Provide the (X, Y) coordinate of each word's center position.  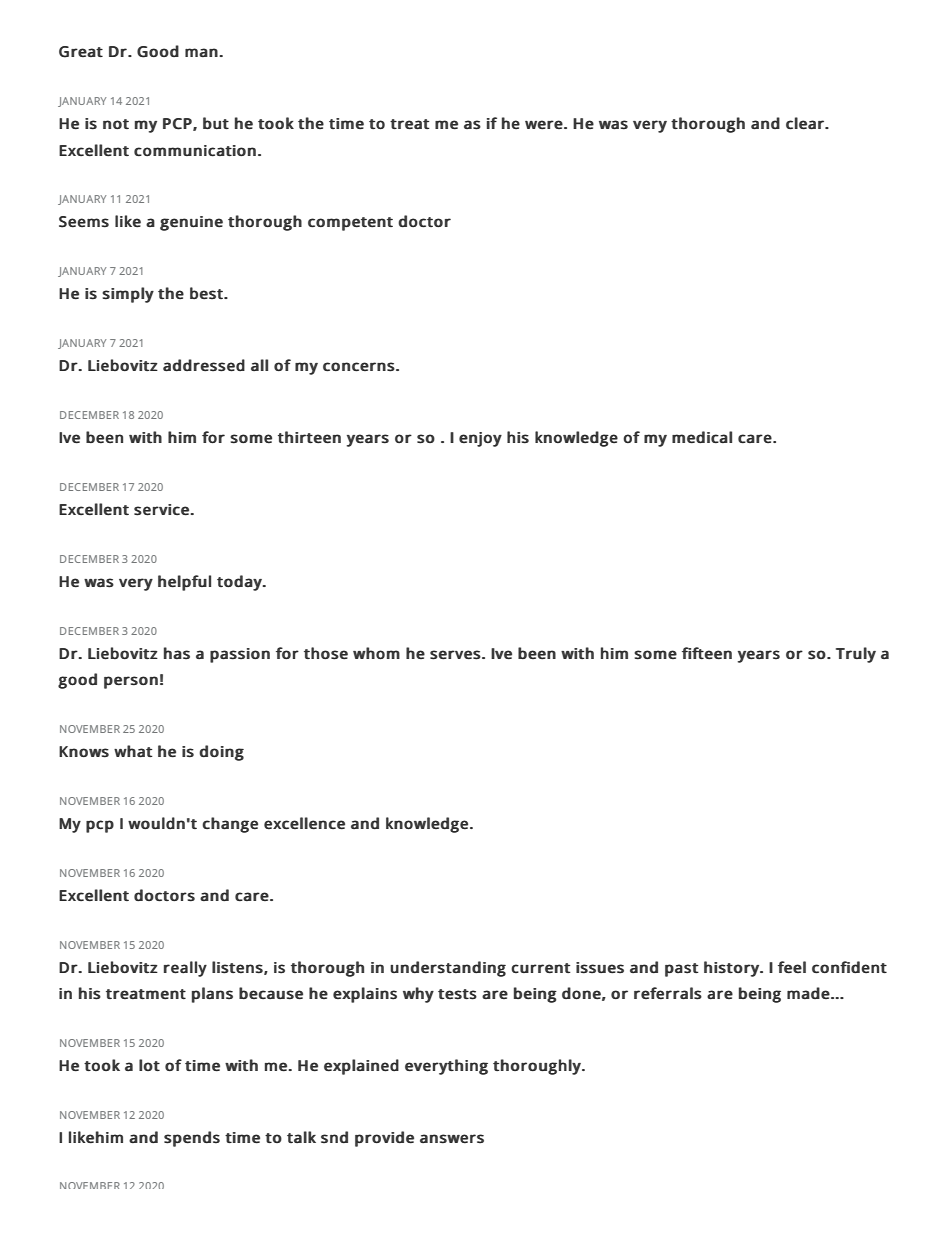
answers (452, 1138)
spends (192, 1139)
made (808, 993)
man (201, 52)
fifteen (707, 653)
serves (455, 655)
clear (806, 123)
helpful (184, 583)
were (544, 124)
